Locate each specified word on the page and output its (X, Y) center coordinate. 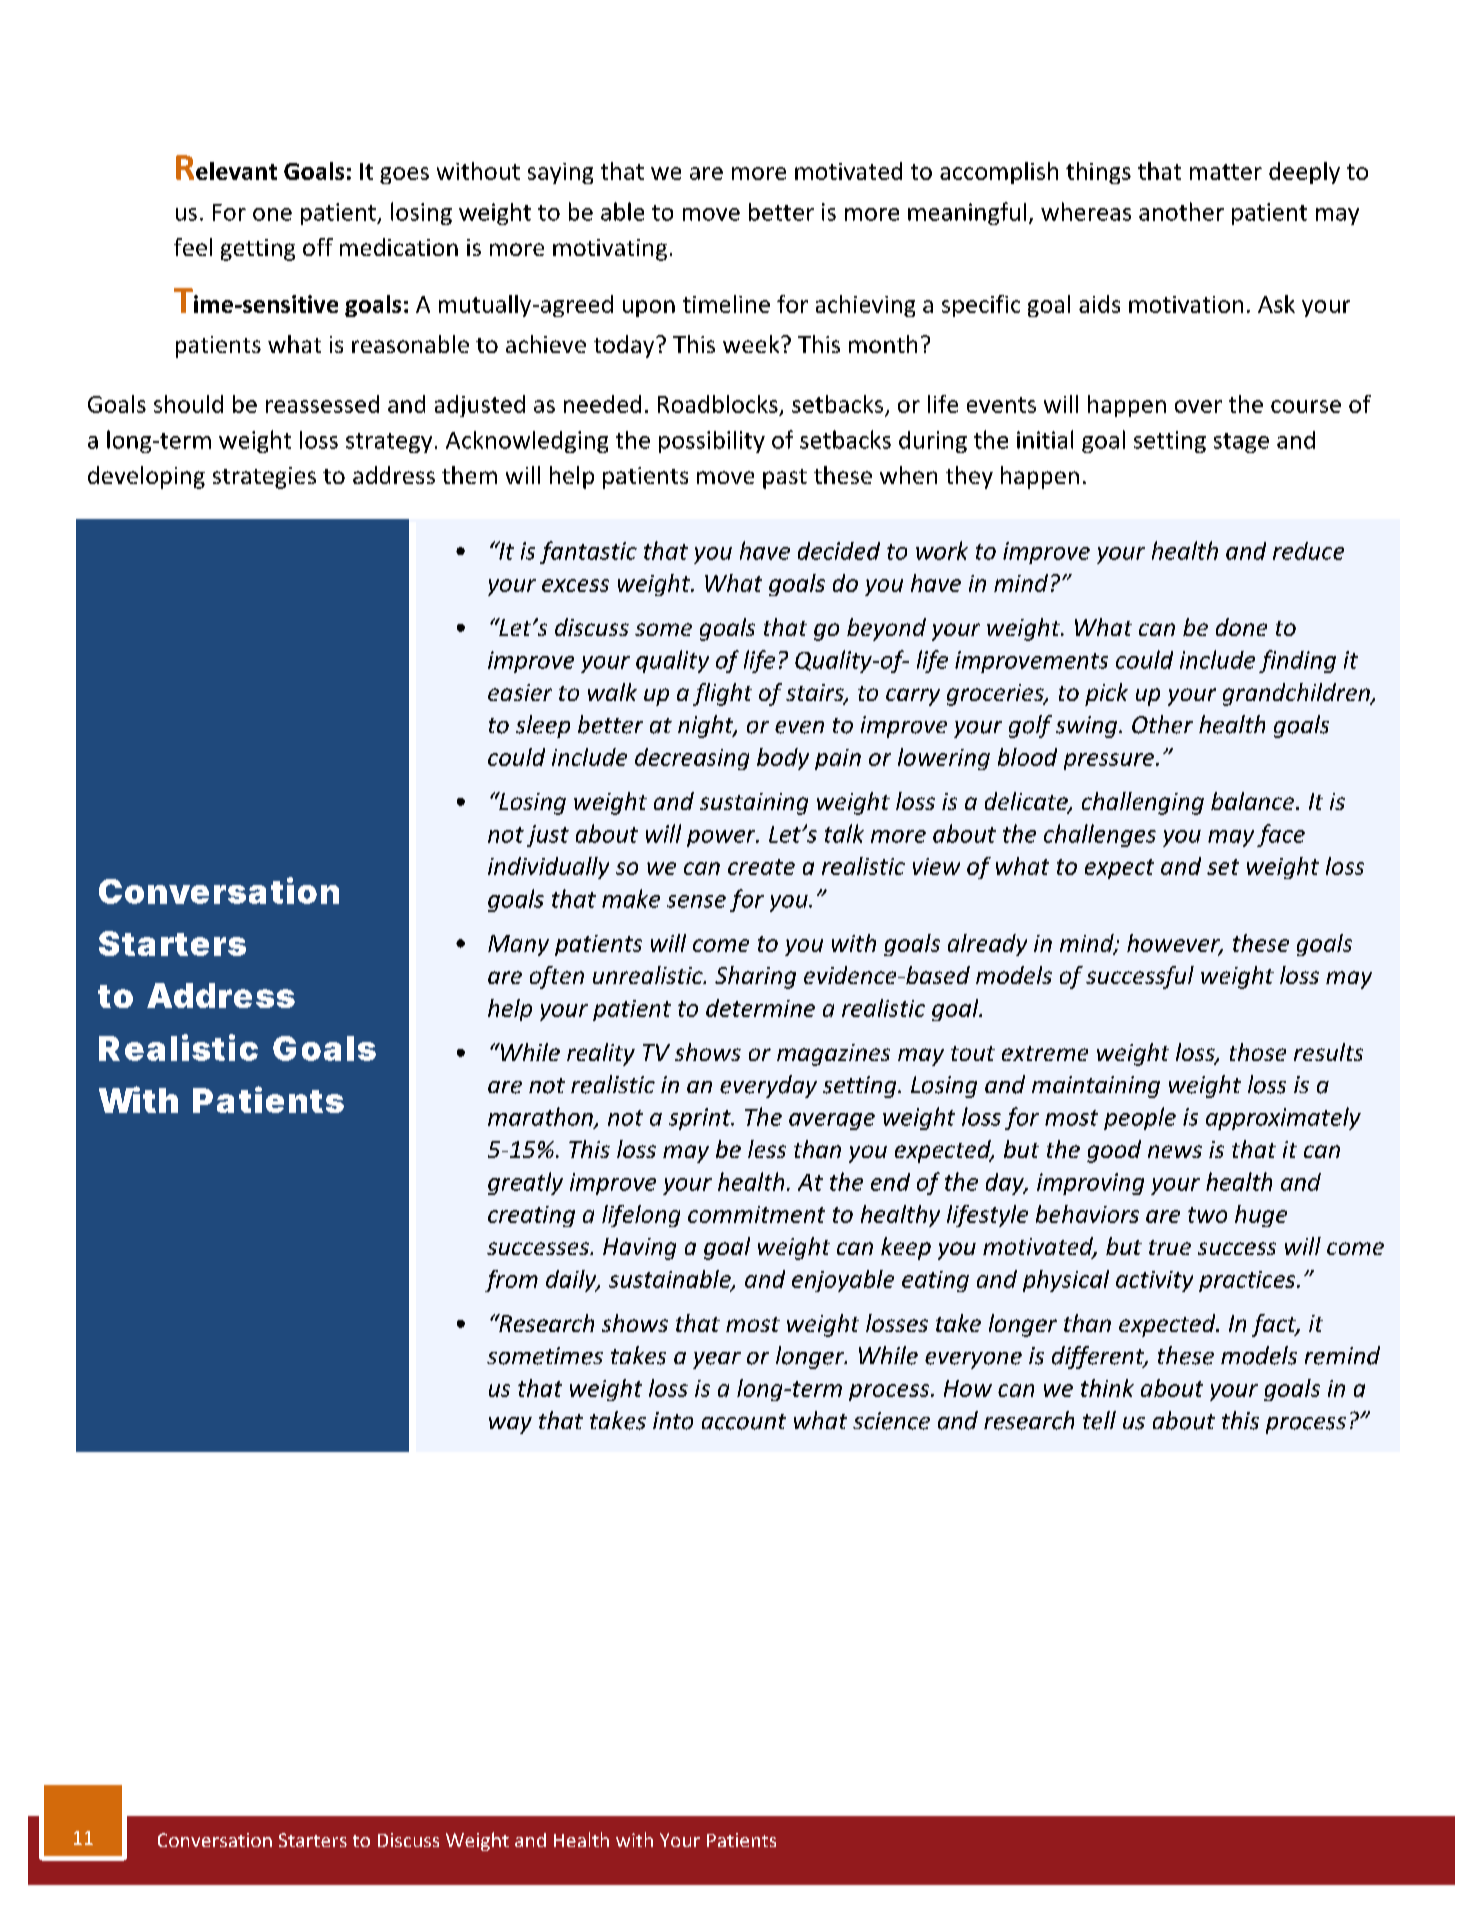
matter (1226, 172)
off (318, 247)
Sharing (755, 977)
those (1258, 1052)
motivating (610, 250)
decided (839, 551)
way (510, 1425)
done (1241, 627)
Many (518, 945)
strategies (264, 478)
